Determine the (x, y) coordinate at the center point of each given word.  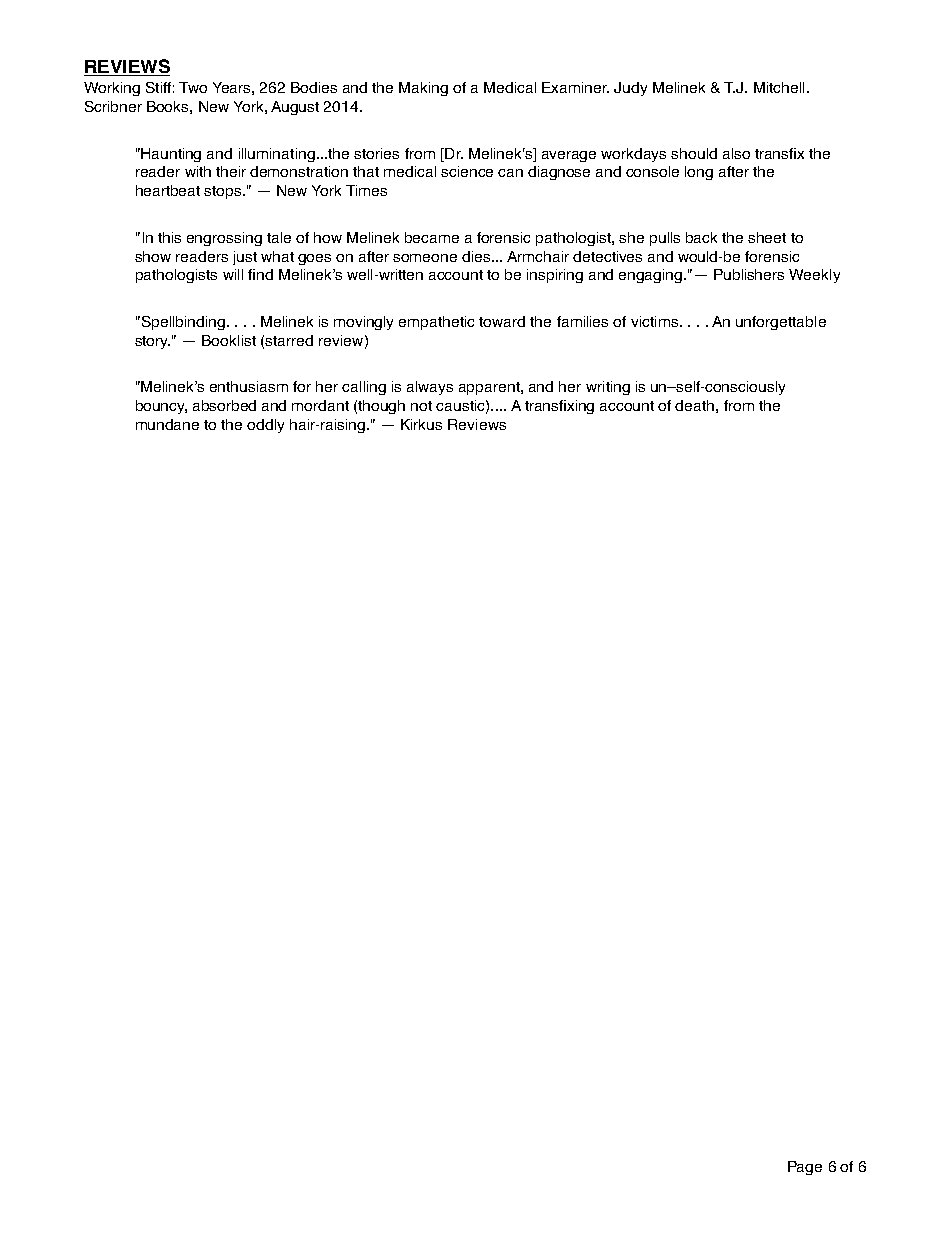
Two (193, 87)
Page (805, 1168)
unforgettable (781, 323)
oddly (265, 426)
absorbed (224, 405)
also (736, 153)
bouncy (161, 407)
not (421, 406)
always (430, 388)
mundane (167, 424)
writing (608, 388)
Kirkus (421, 424)
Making (423, 89)
